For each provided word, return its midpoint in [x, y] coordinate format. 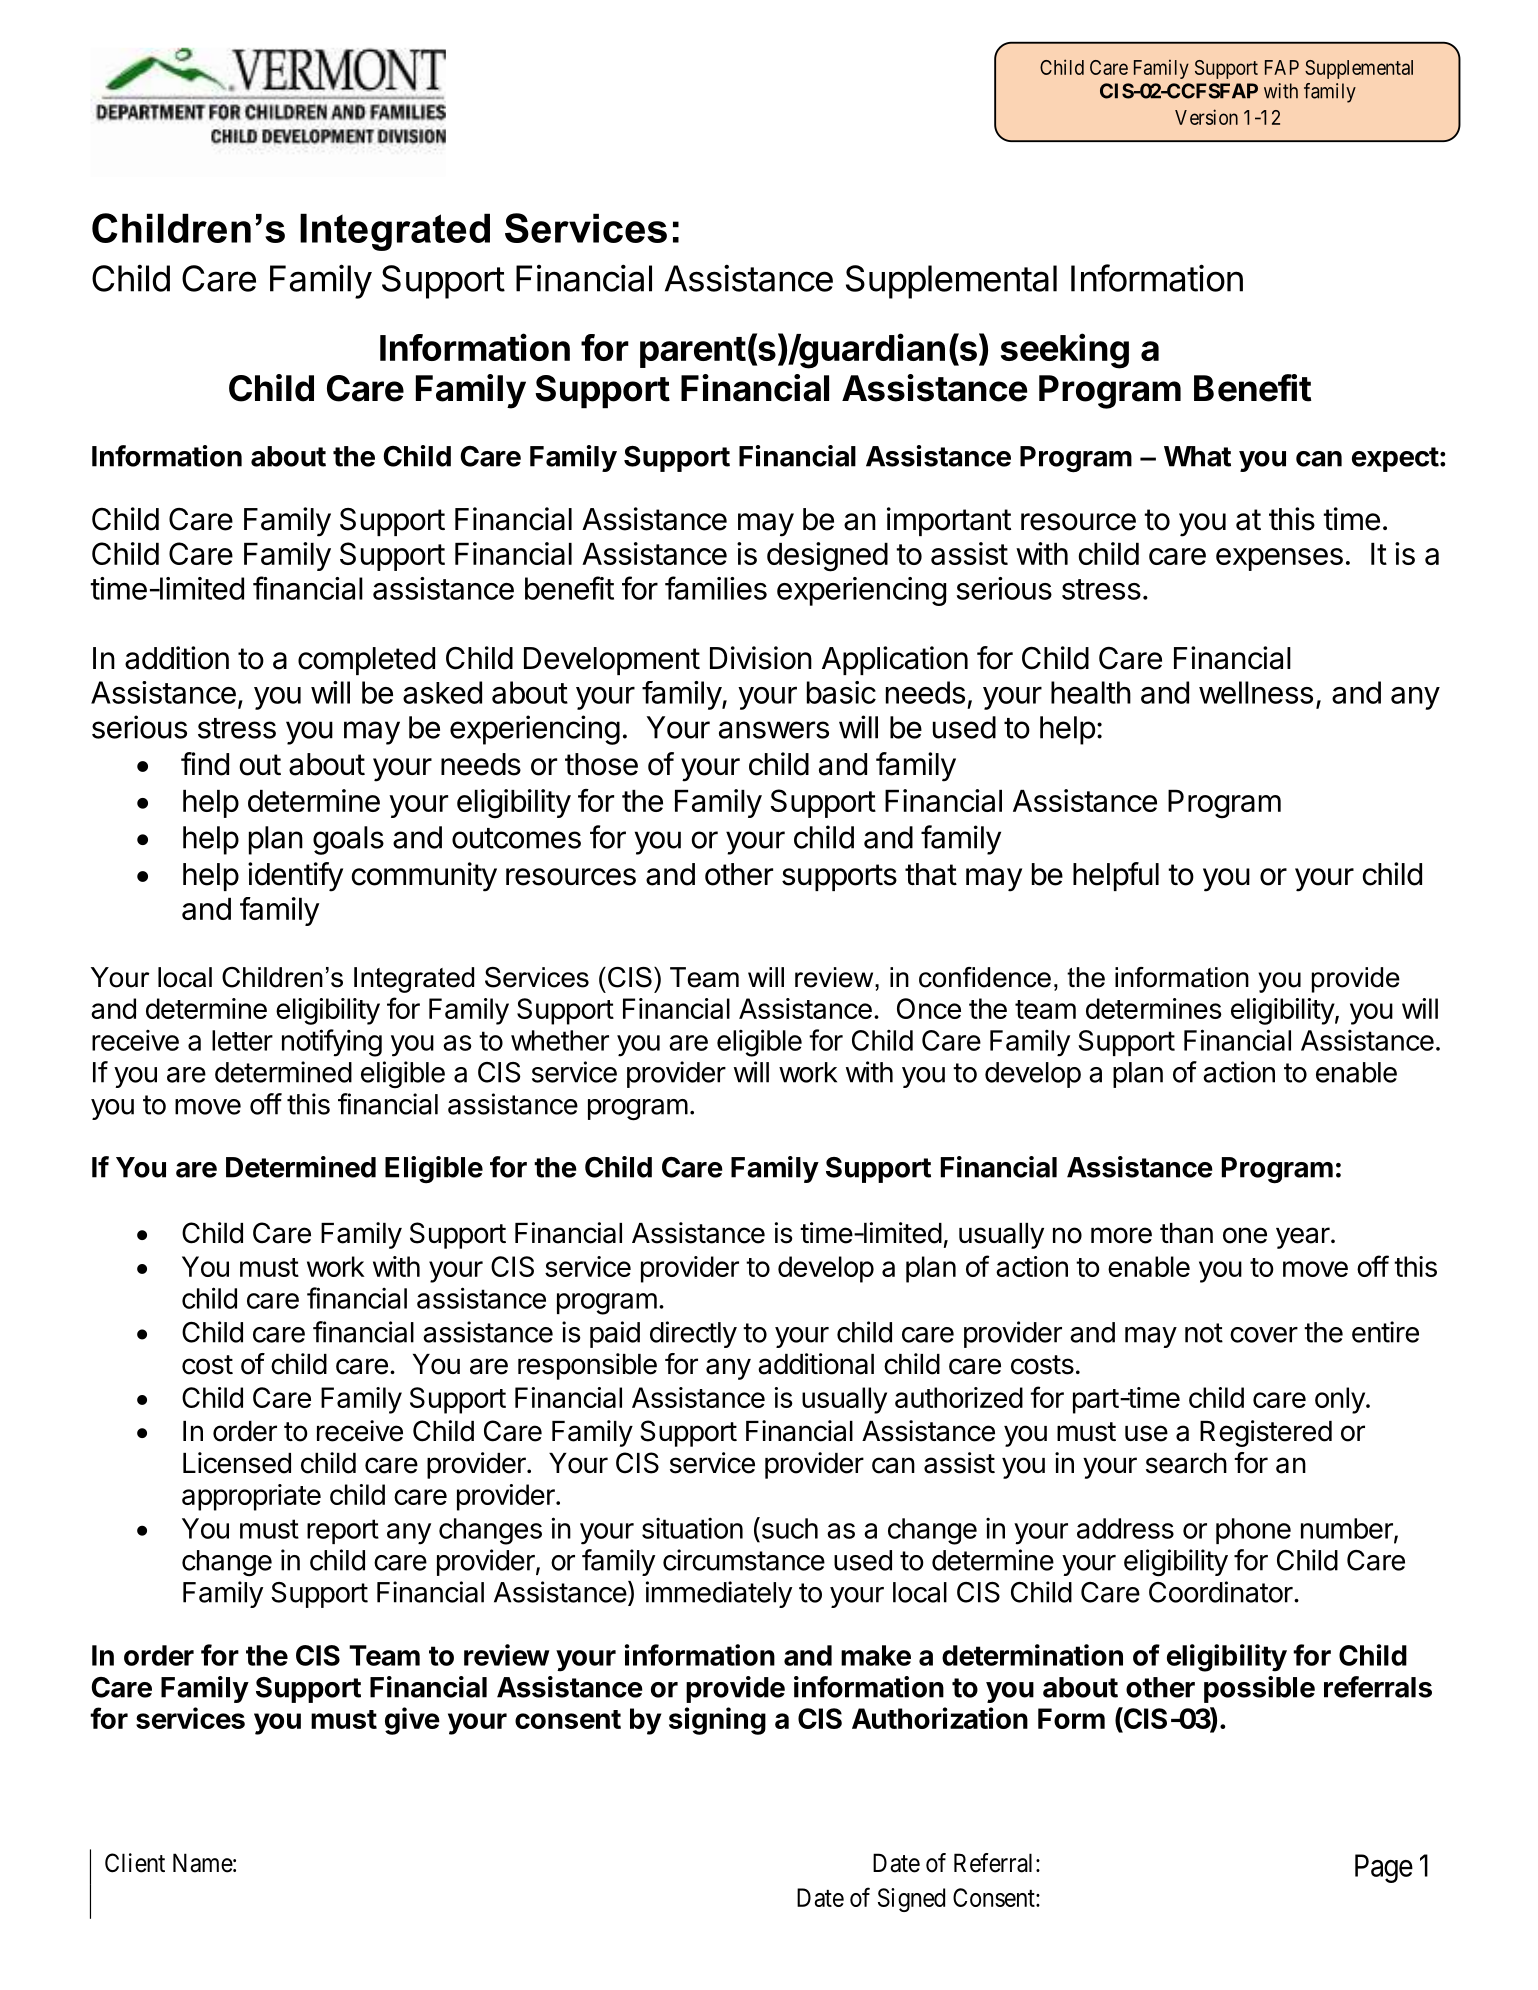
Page [1384, 1868]
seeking [1065, 351]
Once [929, 1008]
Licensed [237, 1463]
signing [717, 1721]
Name [203, 1863]
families [716, 588]
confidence [985, 977]
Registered [1266, 1433]
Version [1206, 117]
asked [442, 692]
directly [693, 1334]
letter [242, 1040]
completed [366, 661]
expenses [1279, 559]
